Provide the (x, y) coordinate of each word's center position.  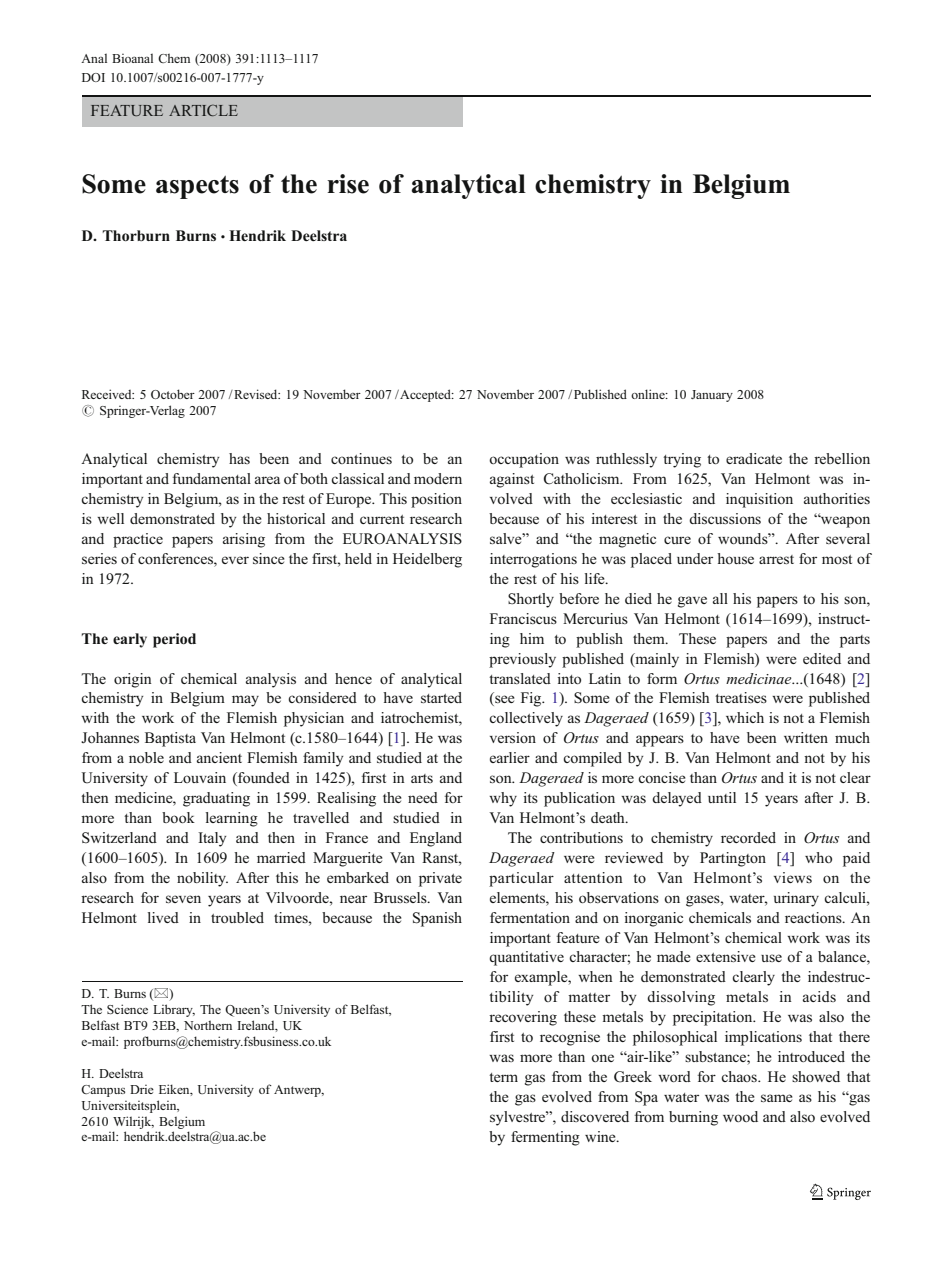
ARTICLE (203, 110)
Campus (103, 1091)
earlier (510, 757)
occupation (524, 460)
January (712, 396)
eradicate (754, 458)
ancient (219, 757)
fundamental (212, 478)
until (722, 797)
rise (348, 184)
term (503, 1077)
